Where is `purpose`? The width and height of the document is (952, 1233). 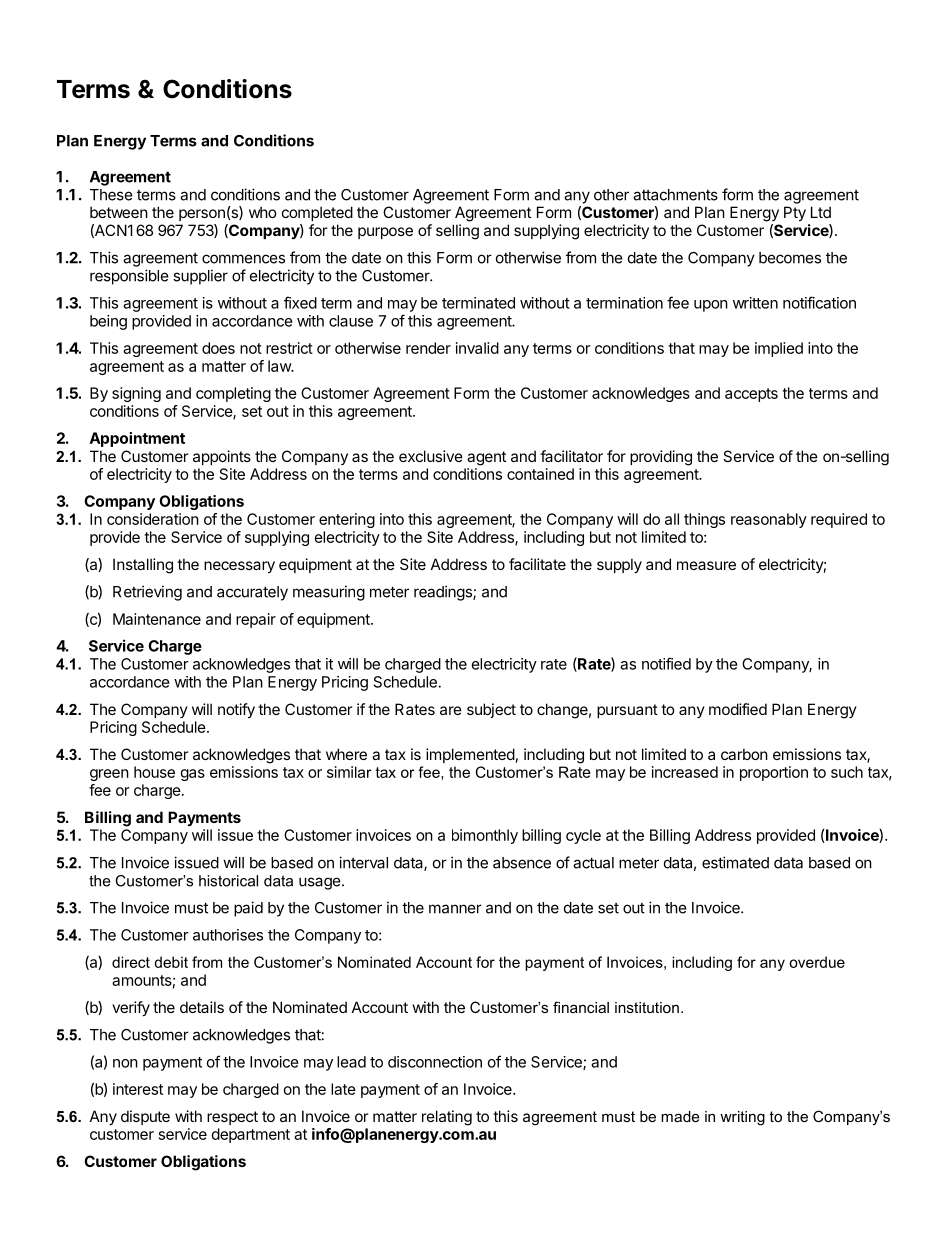
purpose is located at coordinates (385, 233).
